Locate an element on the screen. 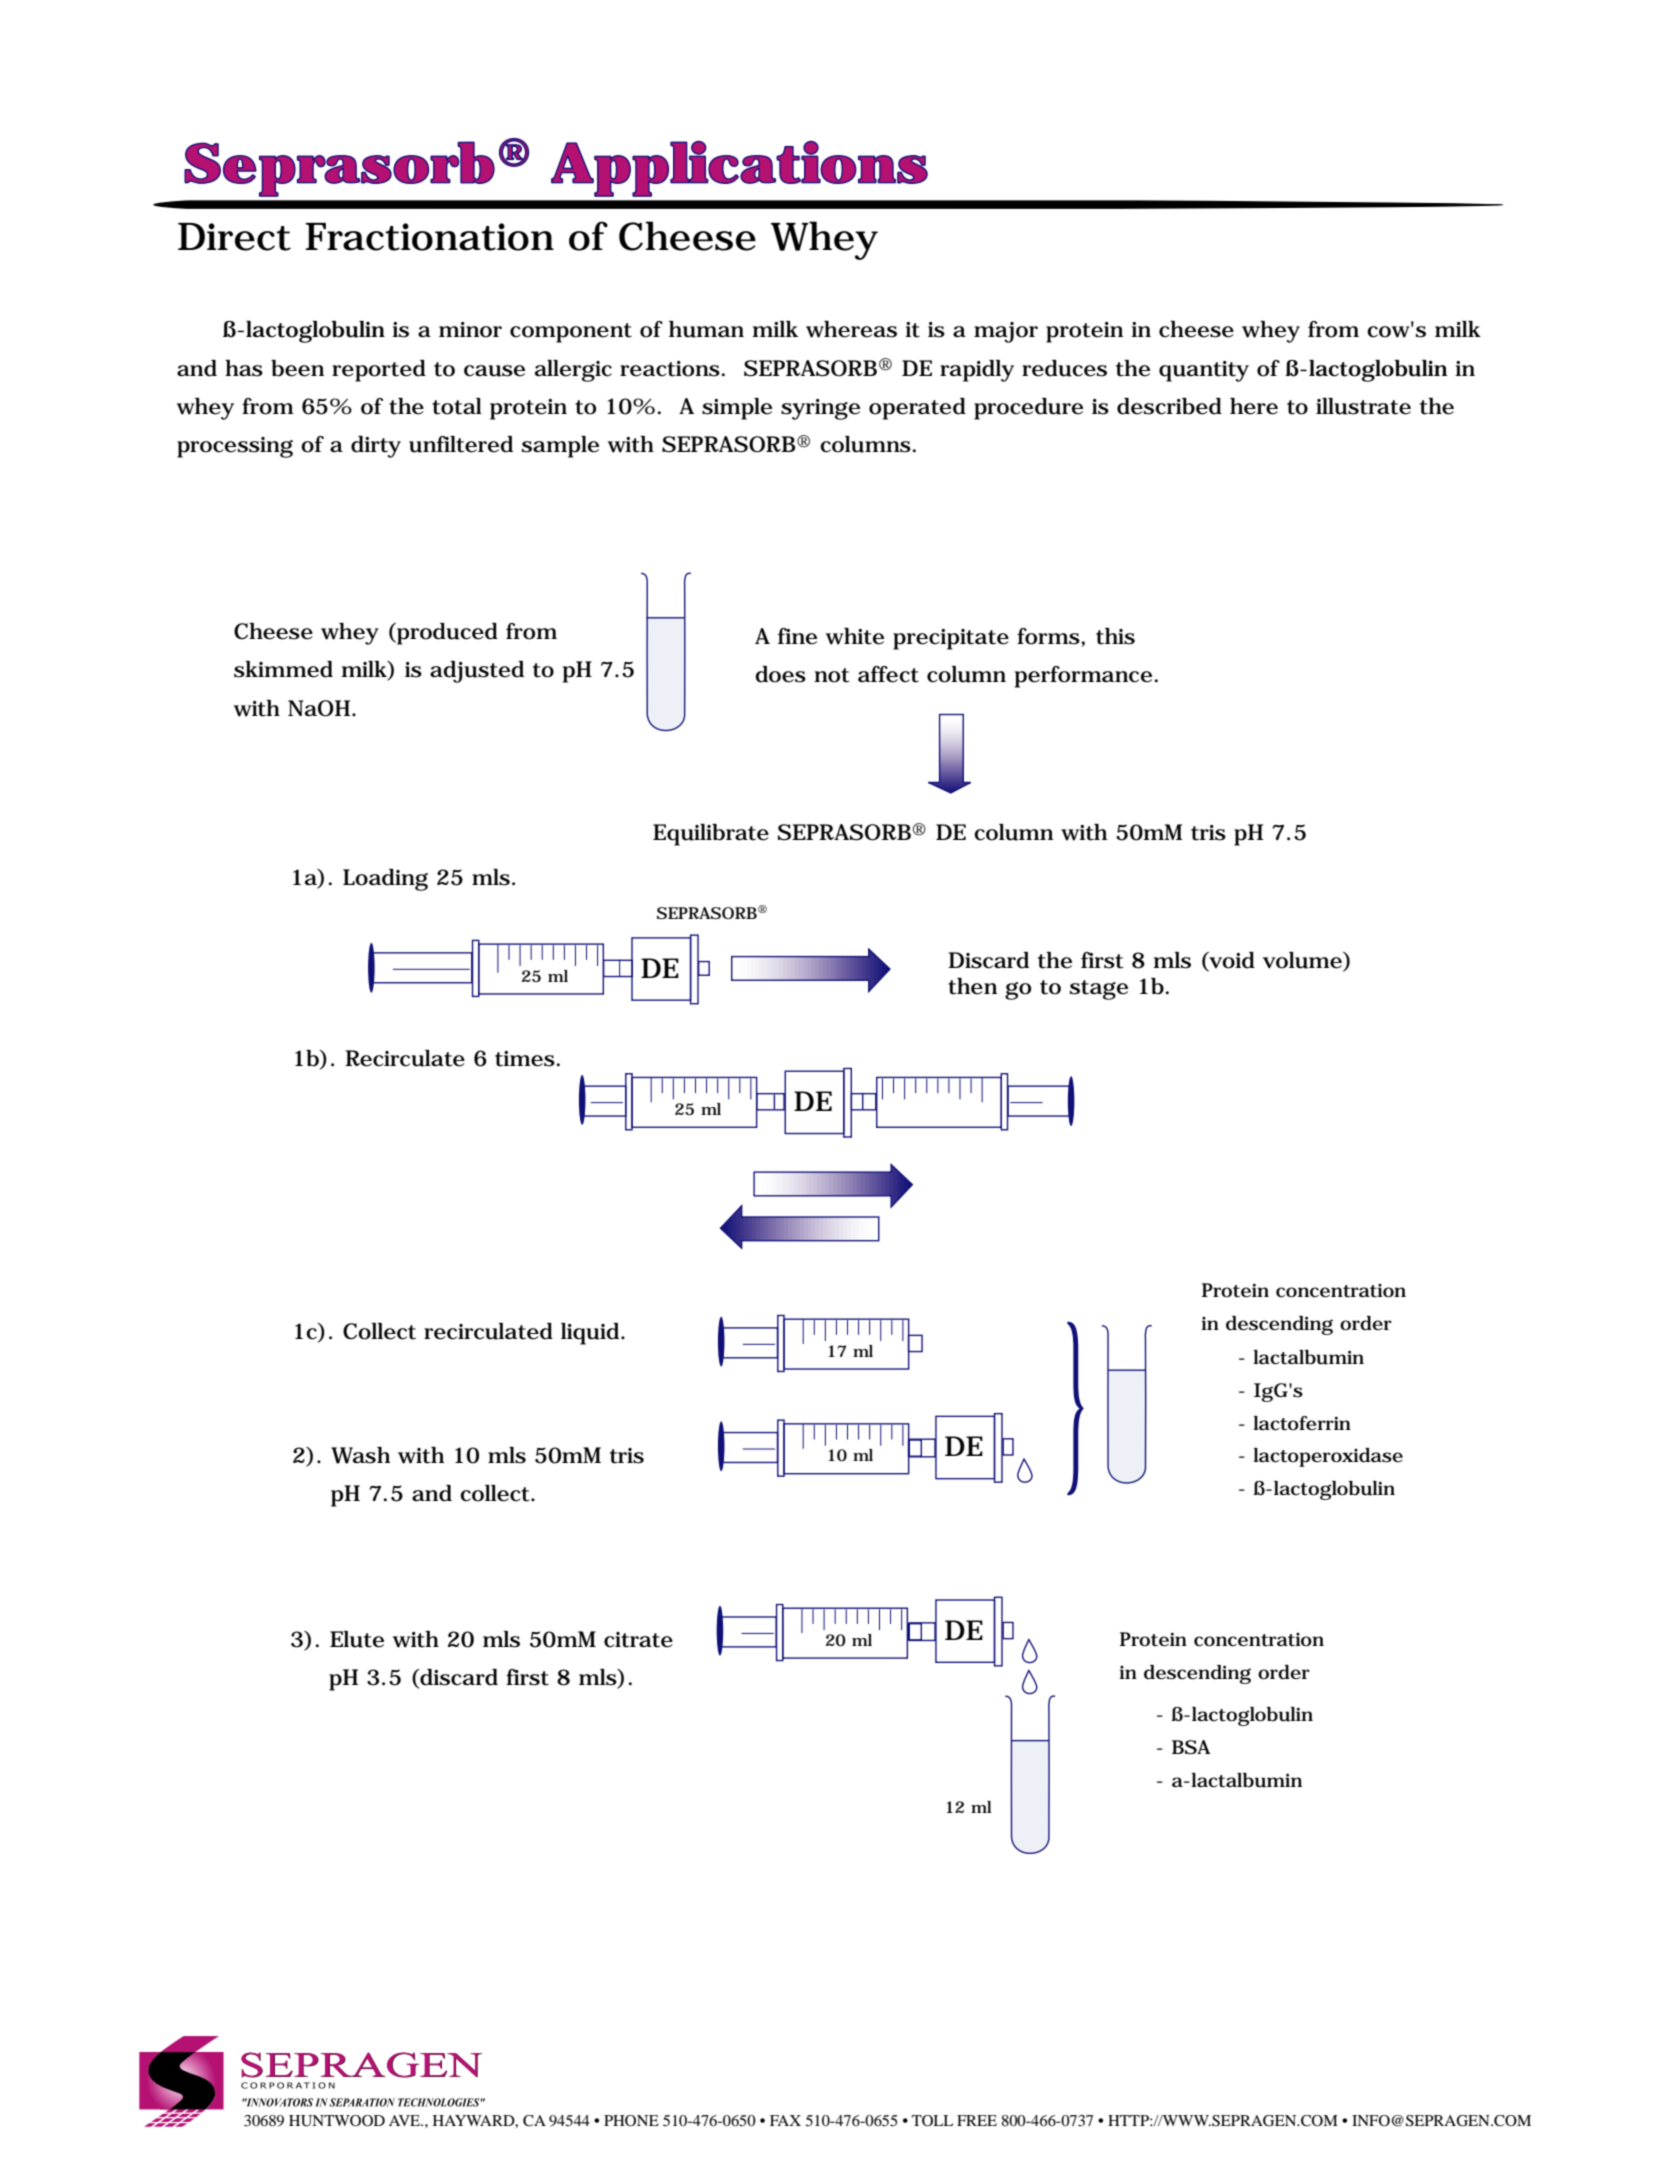 This screenshot has height=2165, width=1673. quantity is located at coordinates (1204, 371).
